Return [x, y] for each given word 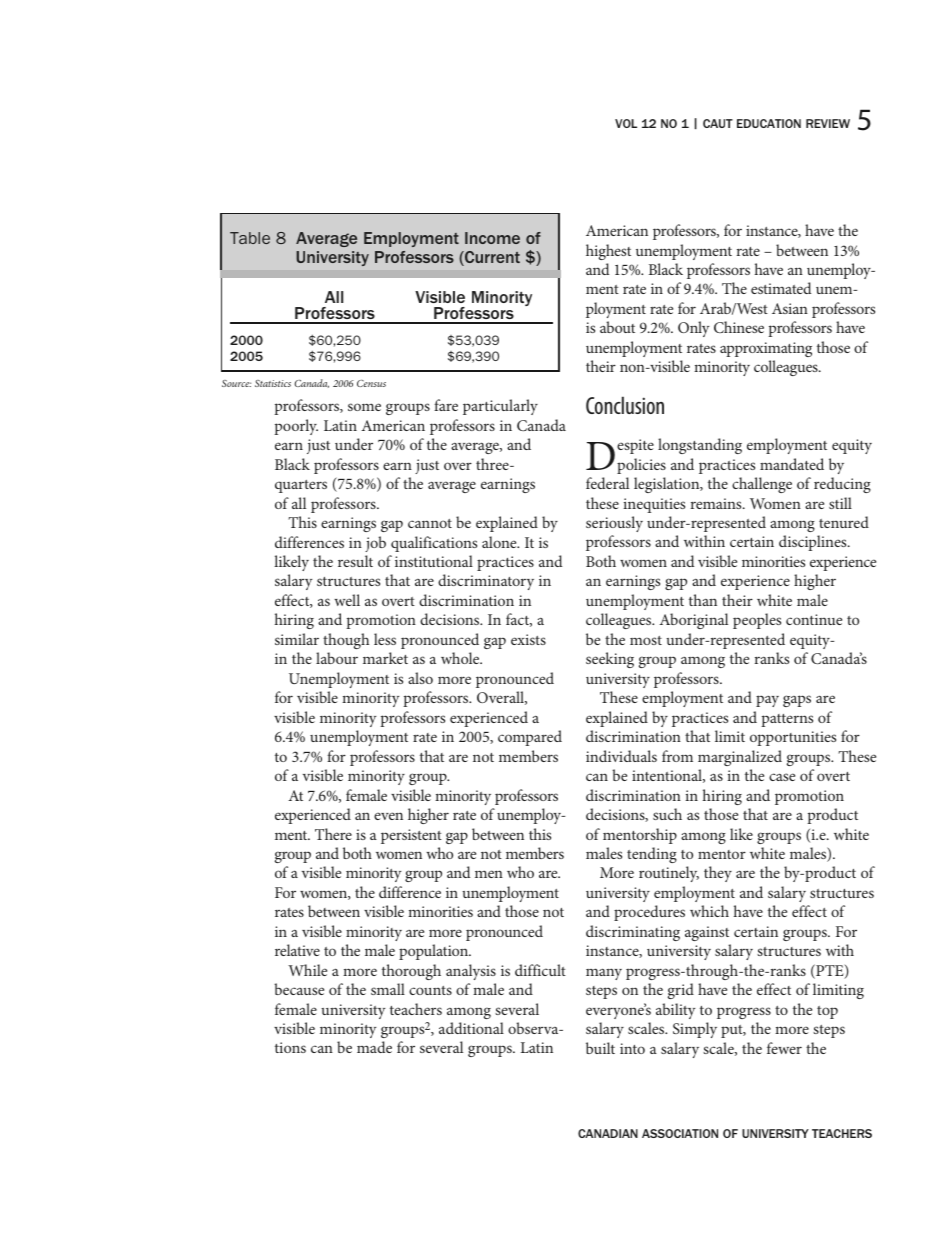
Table [250, 238]
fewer [784, 1048]
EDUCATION [769, 123]
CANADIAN [608, 1133]
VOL [626, 123]
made [374, 1047]
